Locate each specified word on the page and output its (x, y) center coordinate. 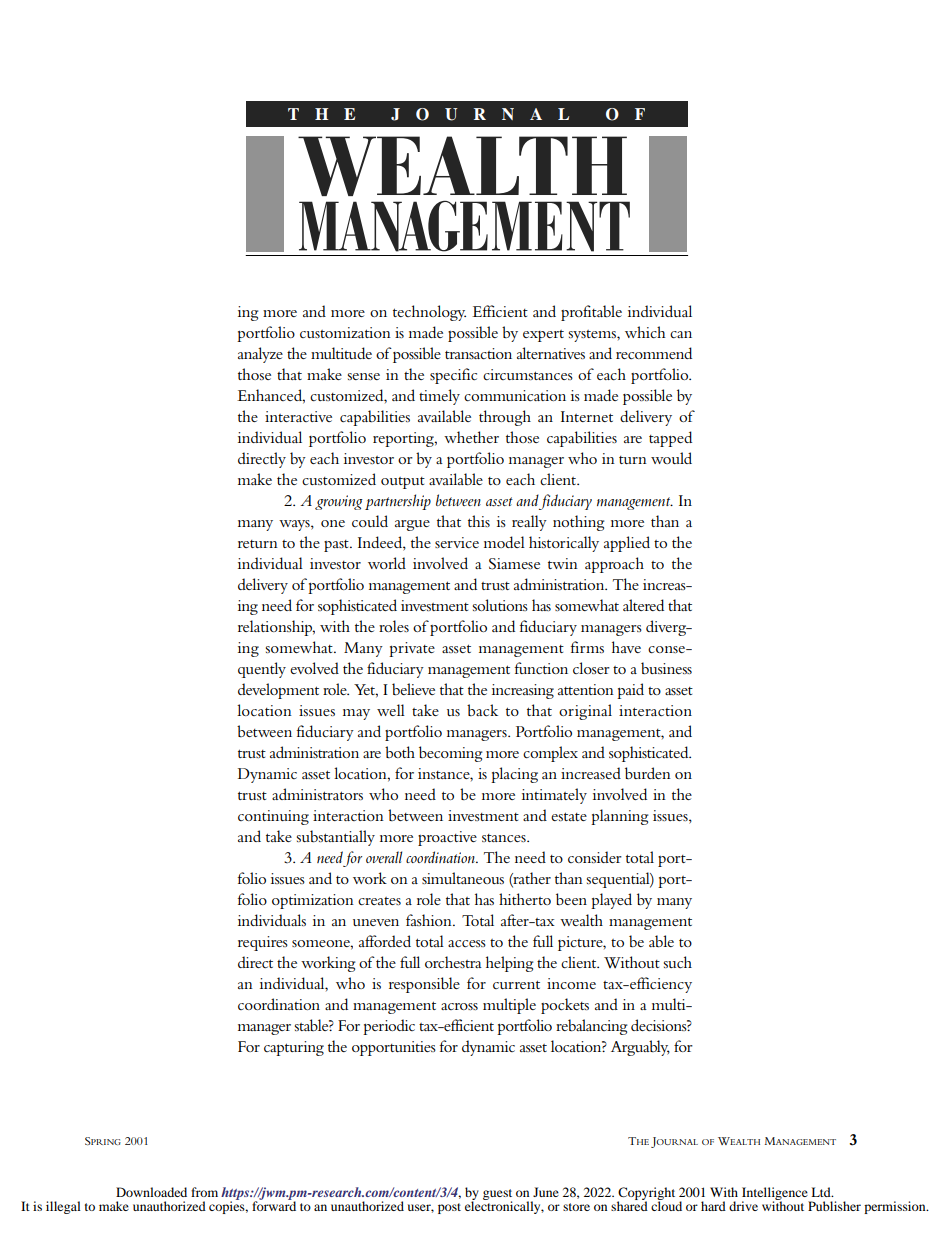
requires (263, 943)
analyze (260, 355)
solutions (500, 605)
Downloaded (151, 1192)
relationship (276, 628)
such (678, 962)
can (681, 334)
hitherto (525, 899)
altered (643, 605)
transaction (478, 353)
